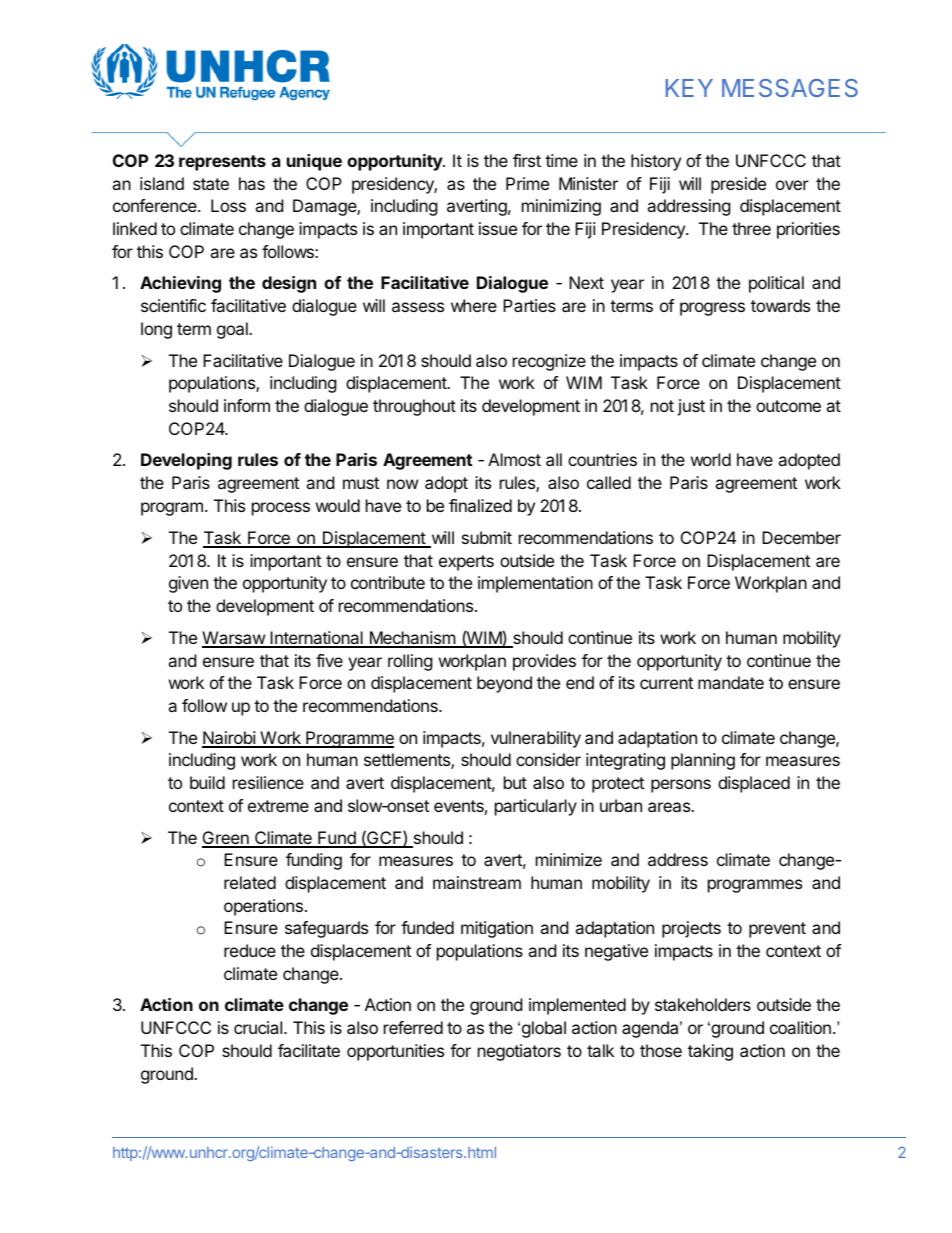 The height and width of the page is (1233, 952). I want to click on goal, so click(233, 330).
